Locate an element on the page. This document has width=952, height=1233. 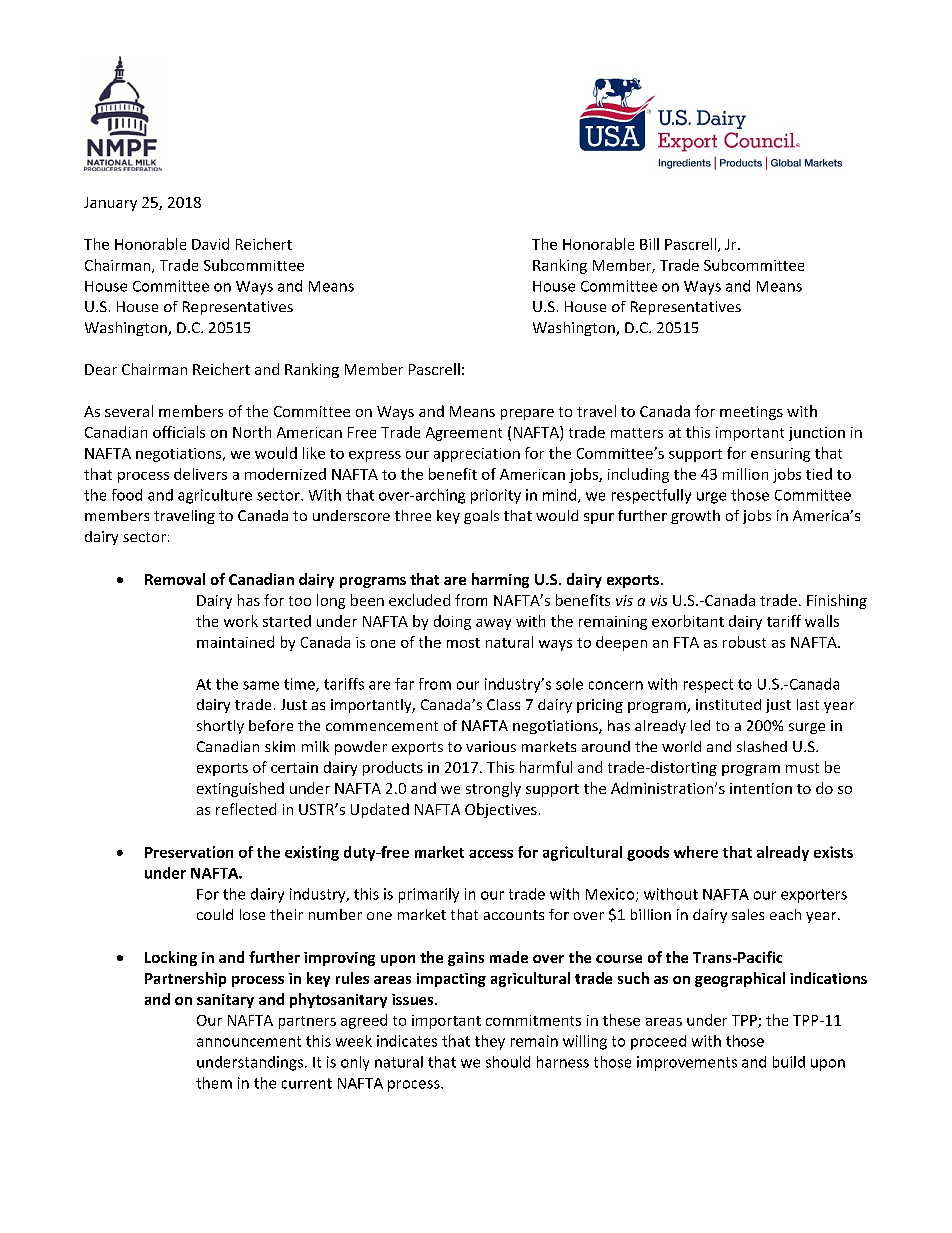
most is located at coordinates (463, 643).
